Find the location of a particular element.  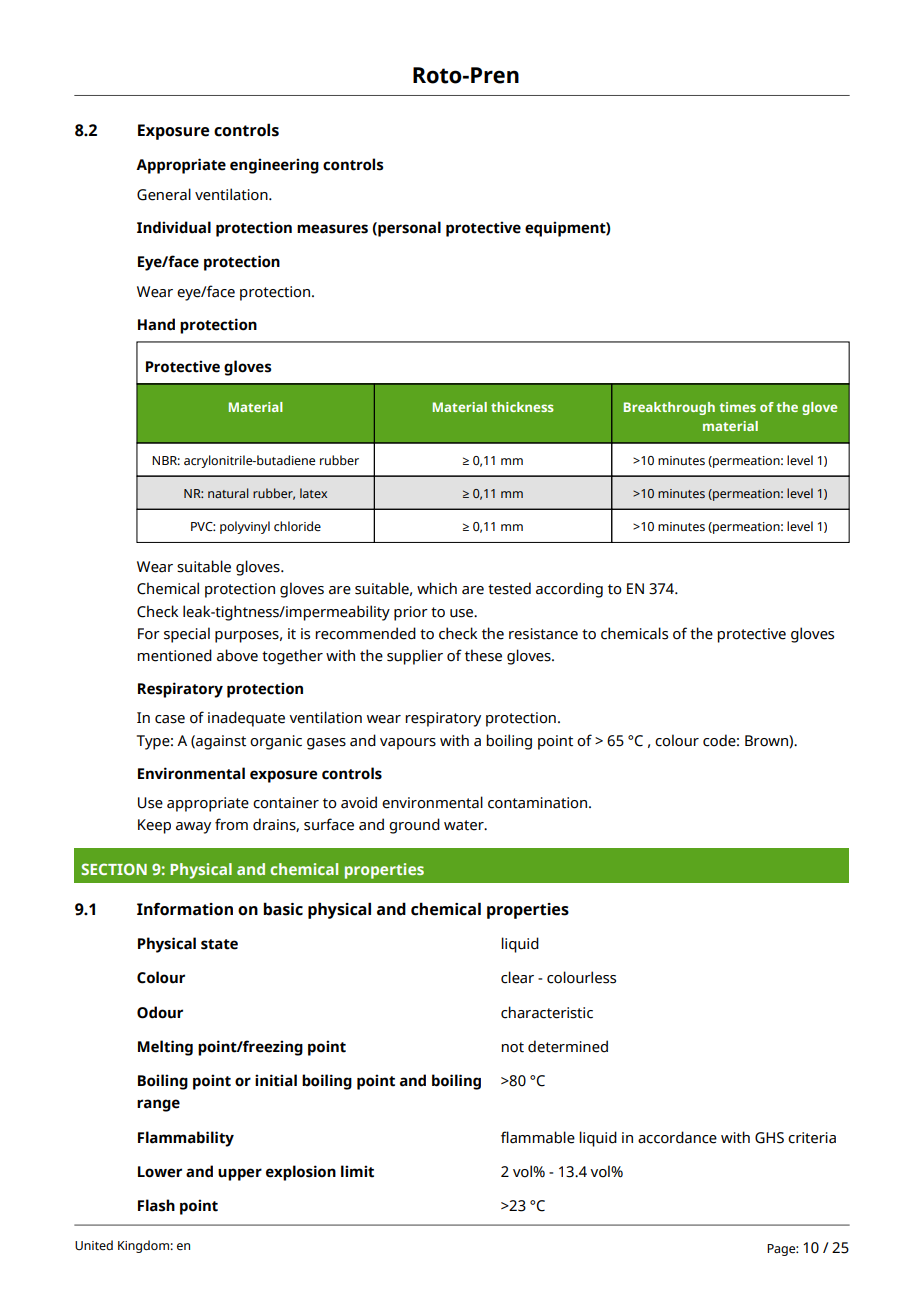

measures is located at coordinates (332, 229).
